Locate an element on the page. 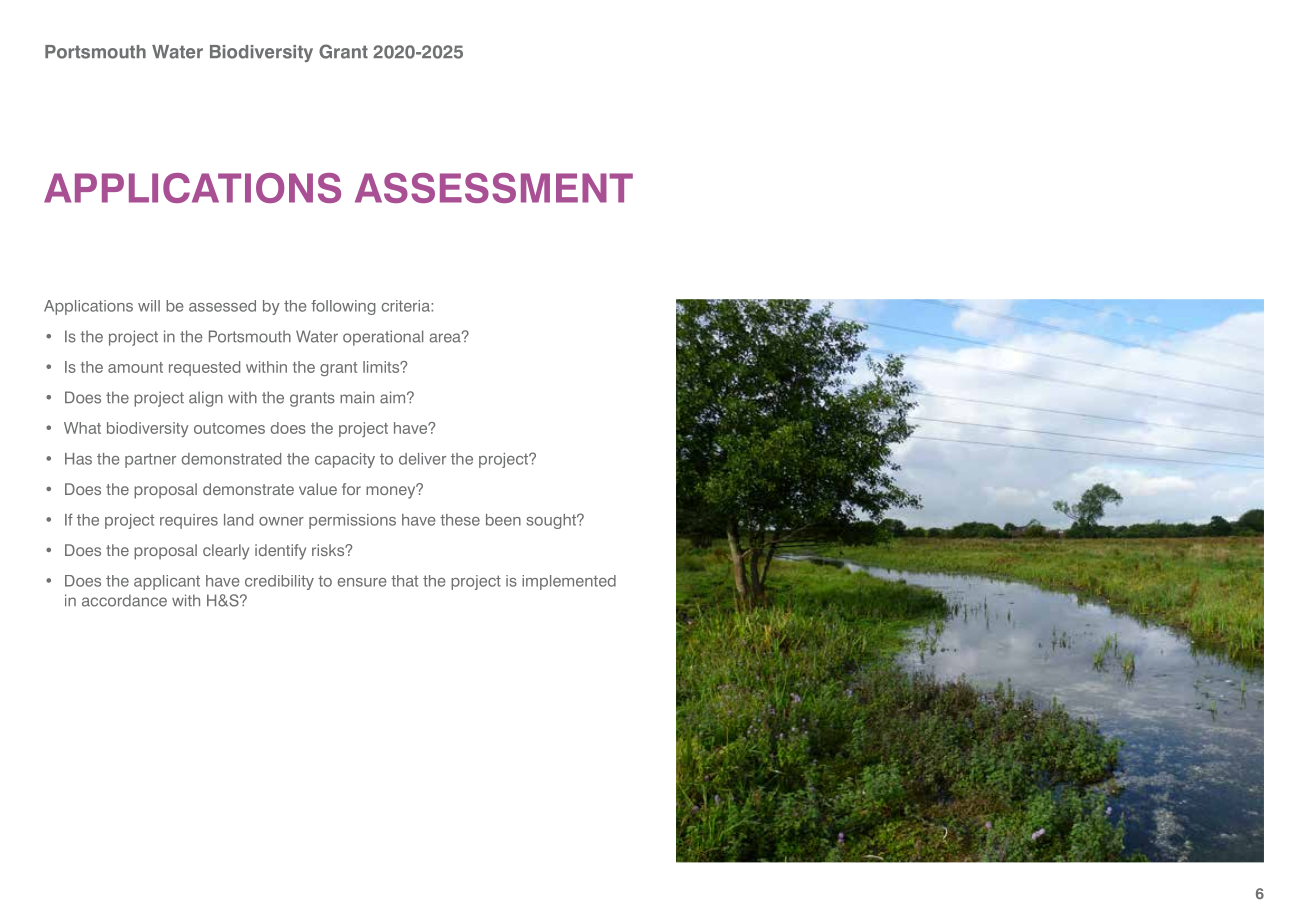  been is located at coordinates (503, 520).
